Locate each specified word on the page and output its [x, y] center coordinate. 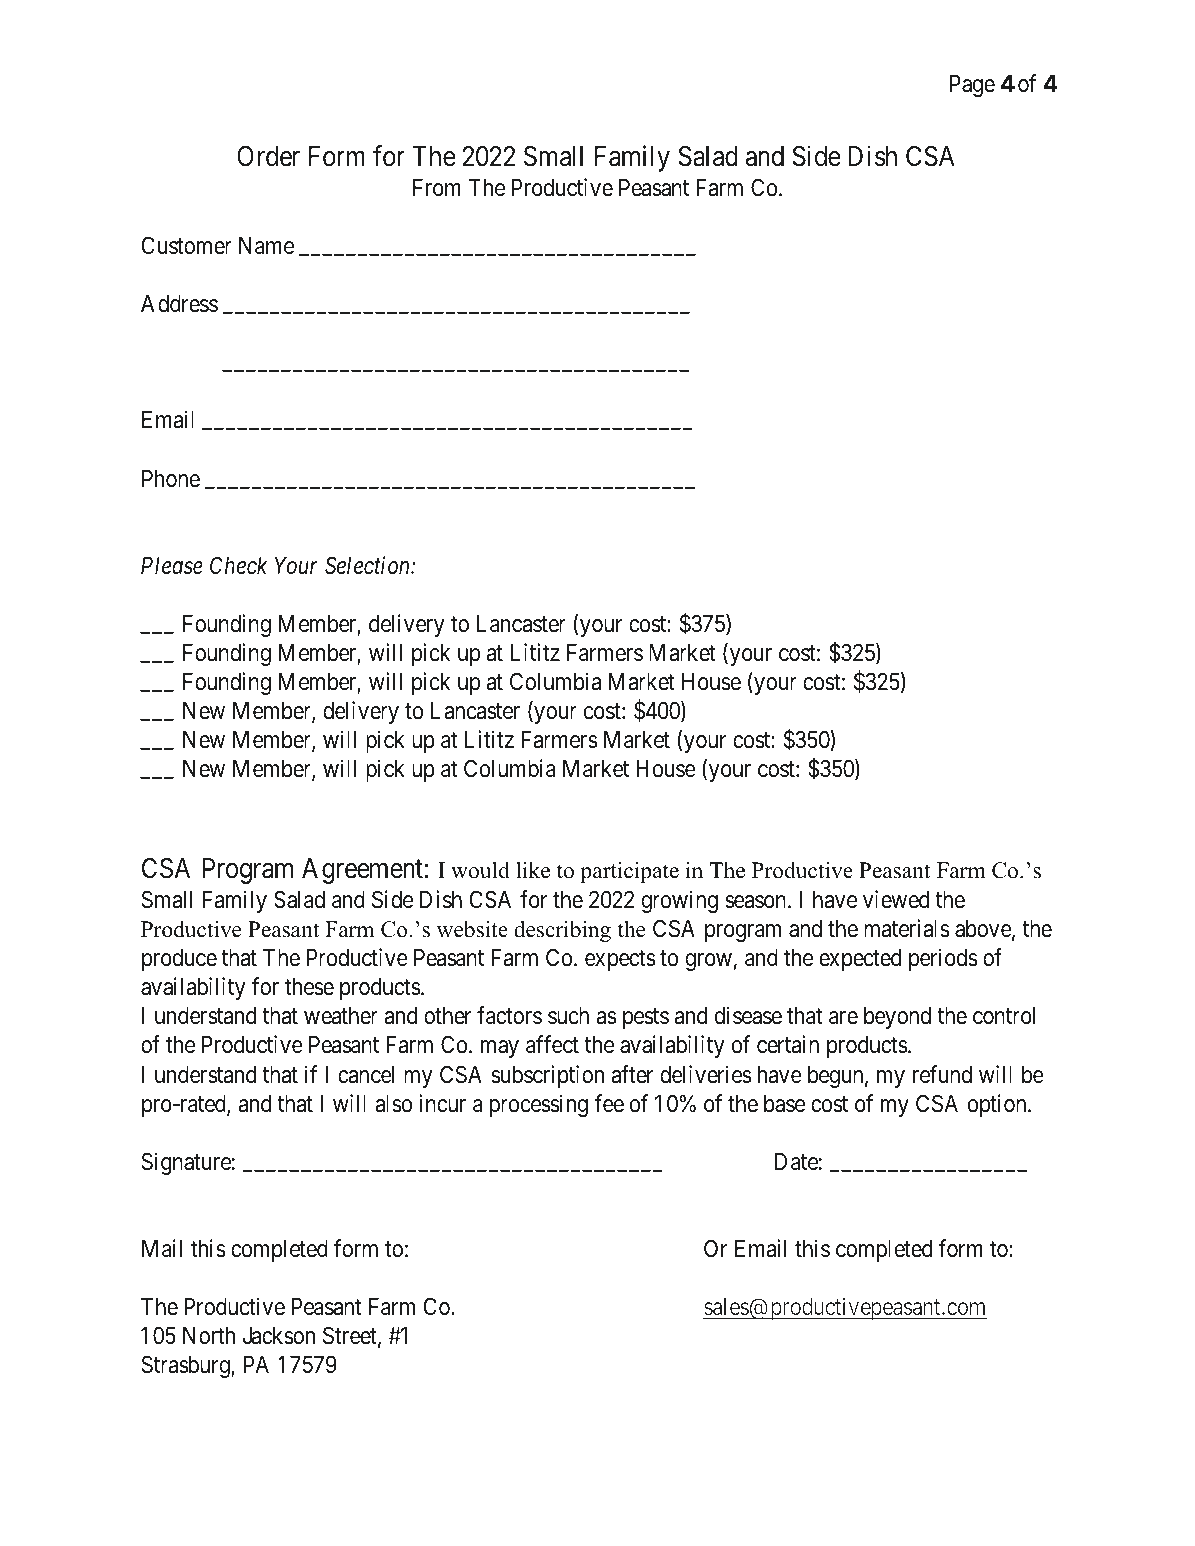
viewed [896, 899]
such [568, 1016]
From [437, 188]
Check [239, 565]
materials [907, 928]
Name [266, 246]
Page [972, 86]
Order [268, 156]
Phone [171, 479]
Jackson [279, 1336]
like [533, 870]
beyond [897, 1018]
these [309, 987]
